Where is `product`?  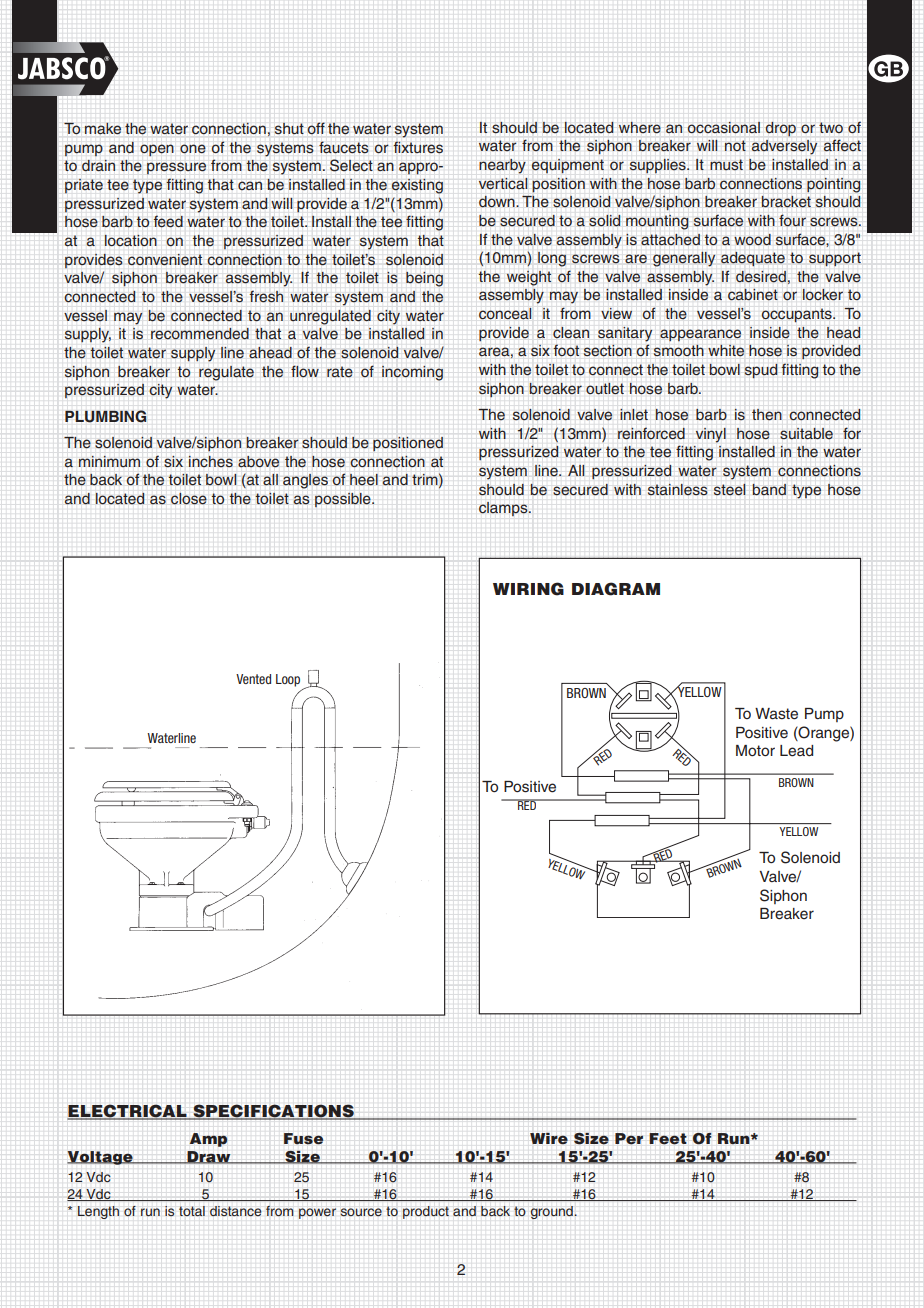 product is located at coordinates (426, 1212).
